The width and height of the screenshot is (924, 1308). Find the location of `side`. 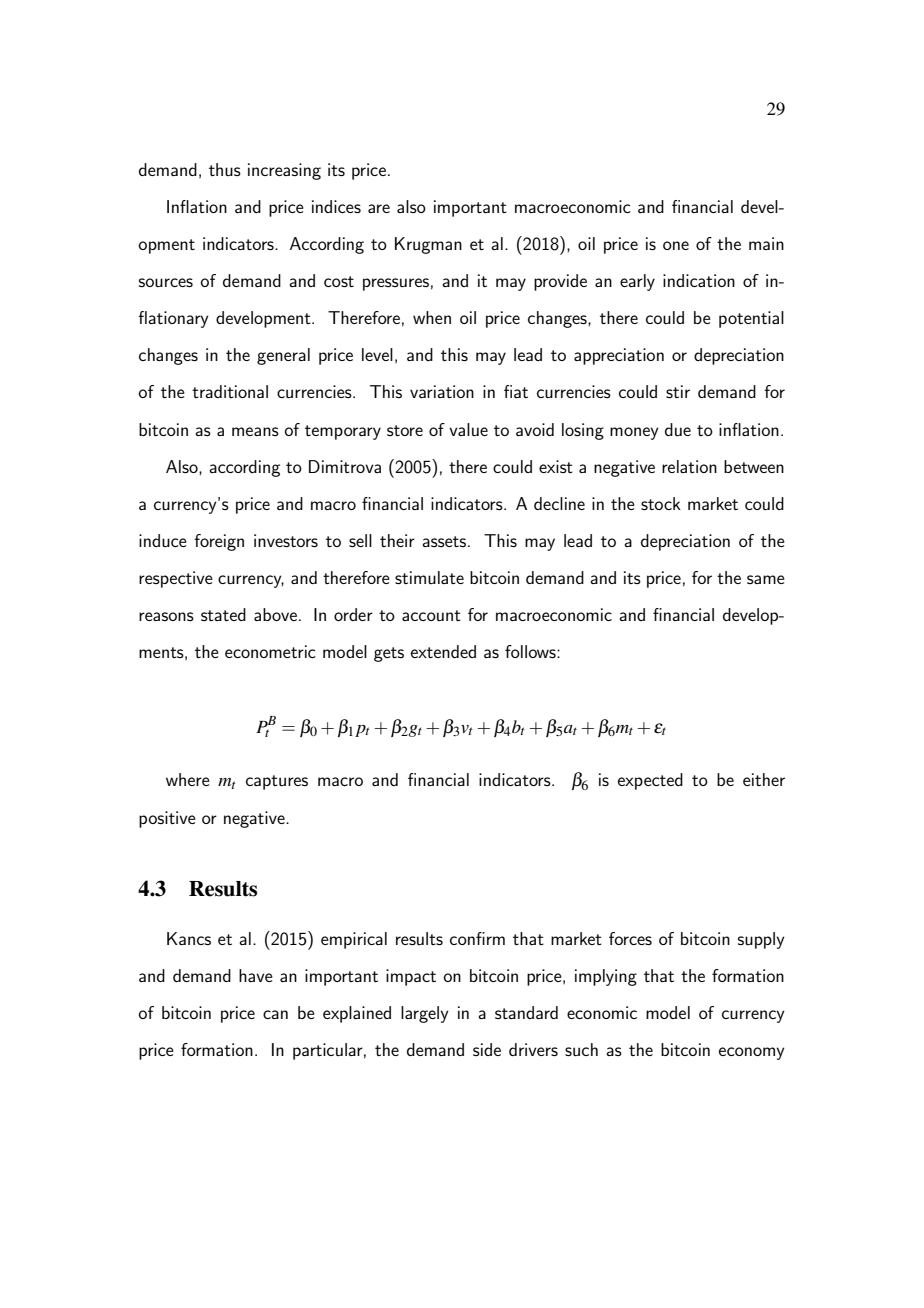

side is located at coordinates (487, 1049).
